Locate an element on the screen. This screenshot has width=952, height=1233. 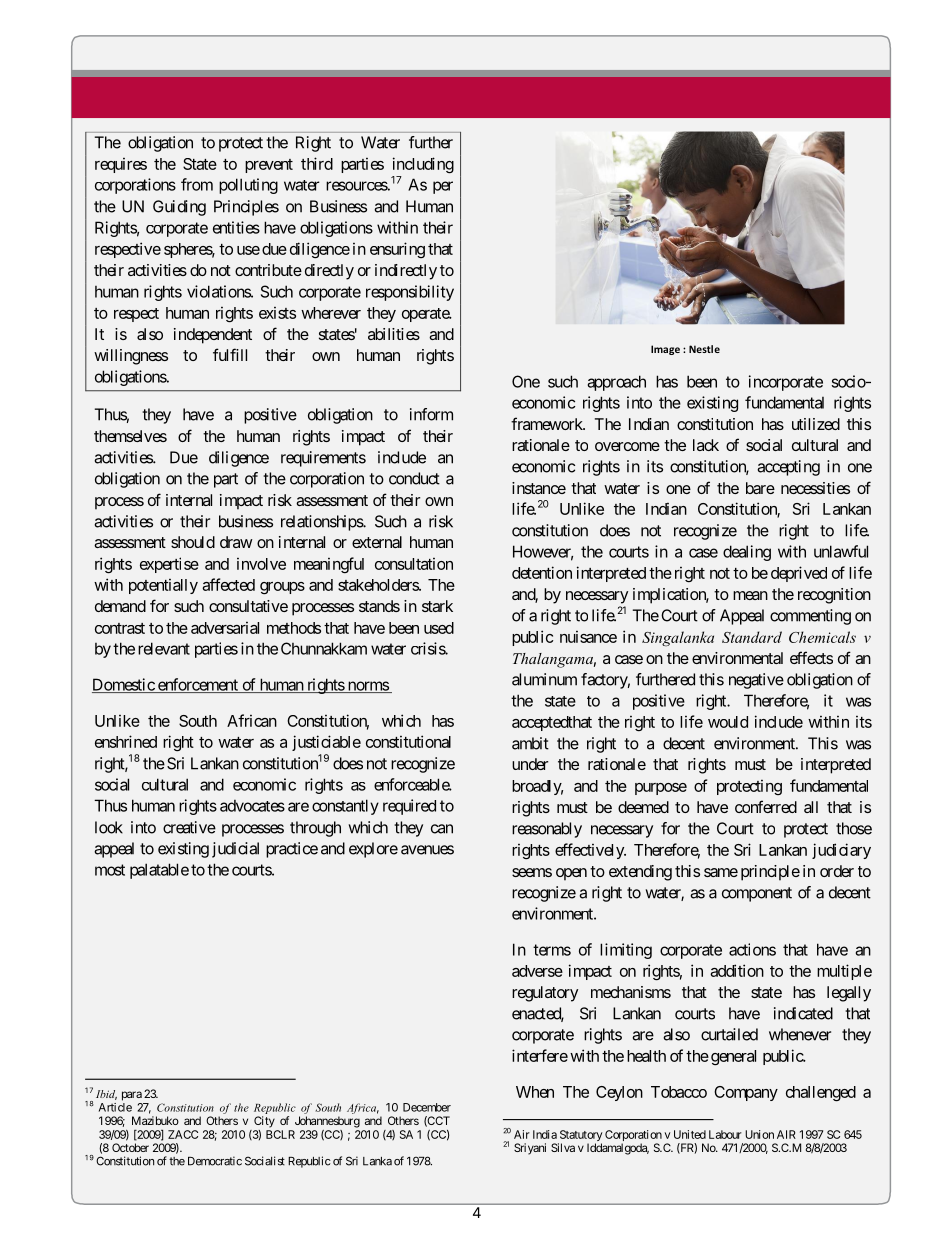
component is located at coordinates (757, 894).
